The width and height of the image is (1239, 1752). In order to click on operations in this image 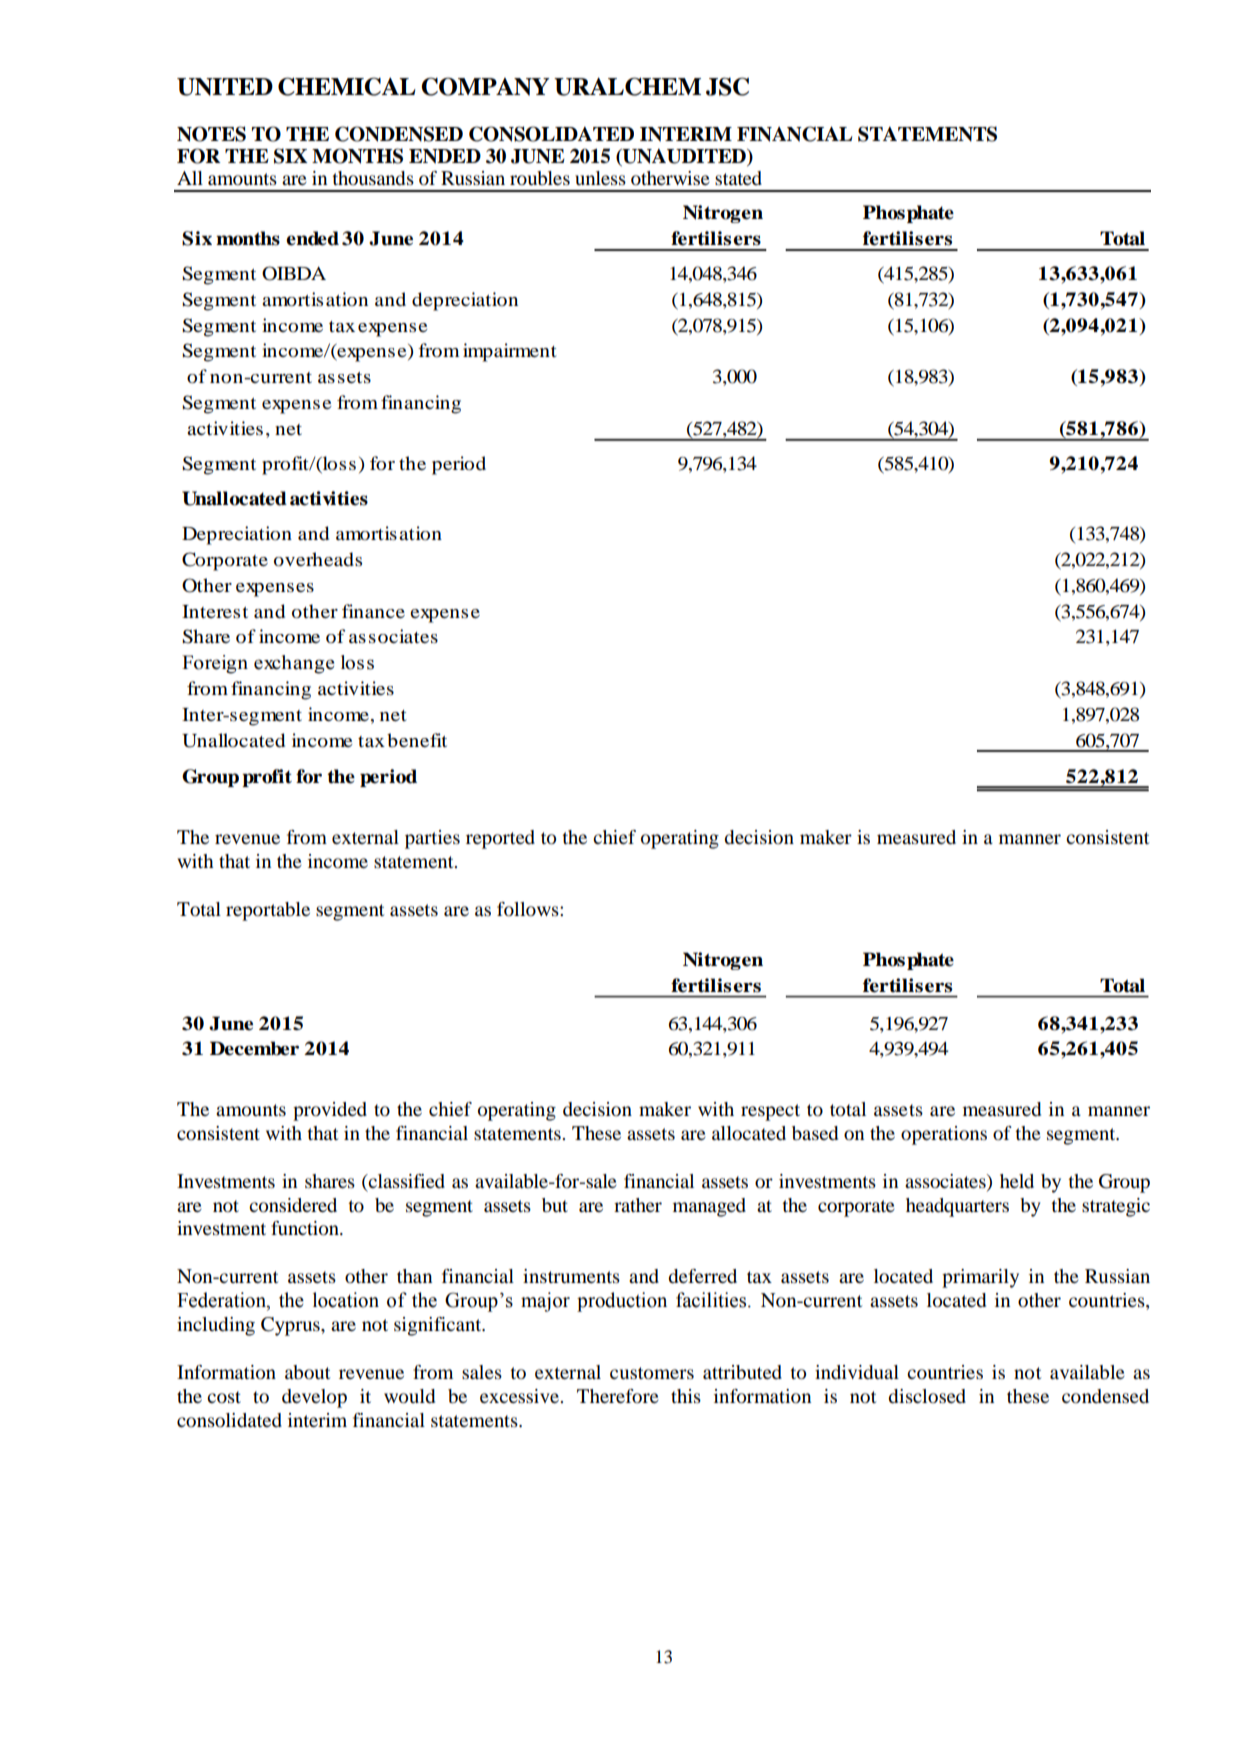, I will do `click(944, 1135)`.
